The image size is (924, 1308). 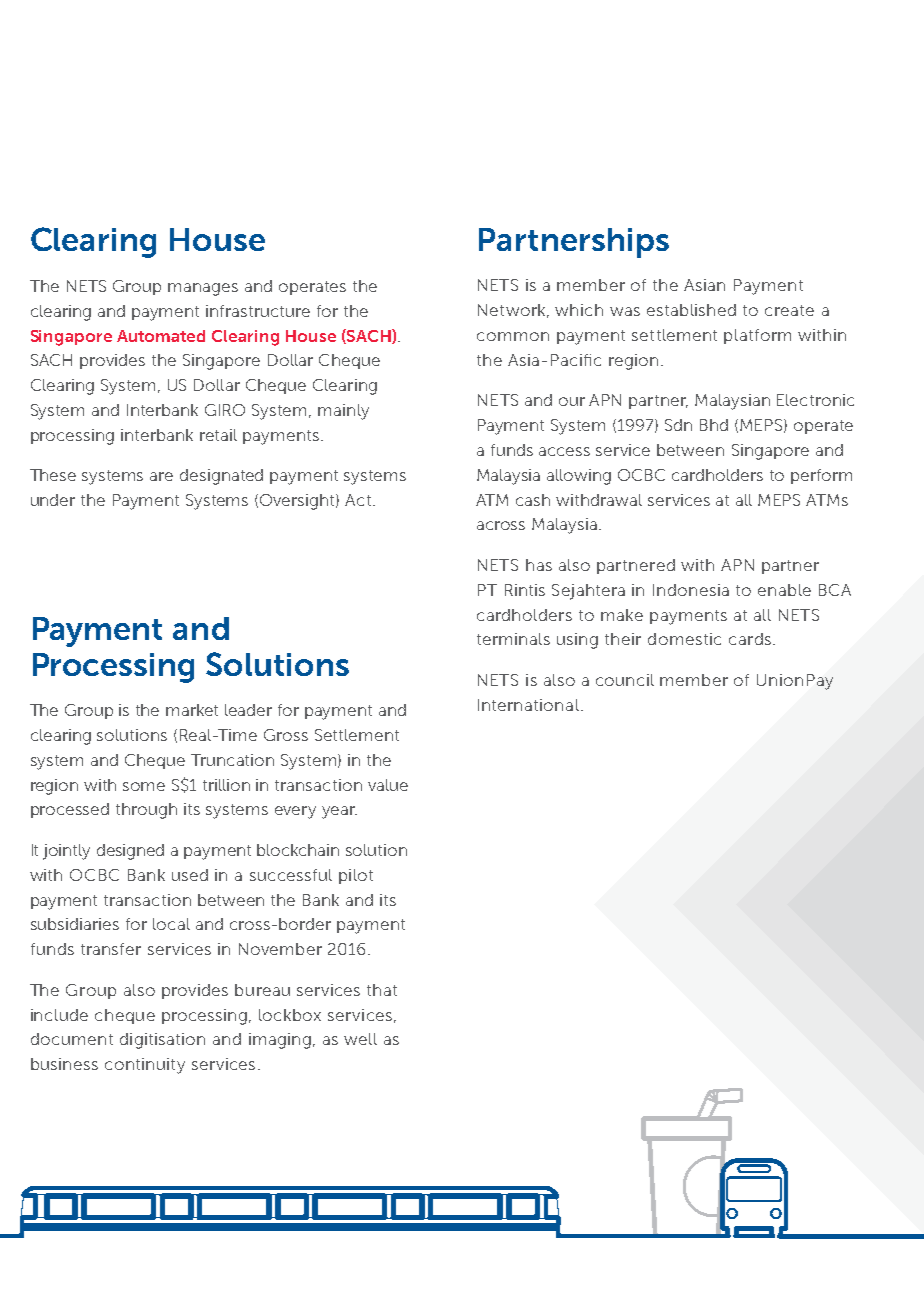 What do you see at coordinates (161, 336) in the screenshot?
I see `Automated` at bounding box center [161, 336].
